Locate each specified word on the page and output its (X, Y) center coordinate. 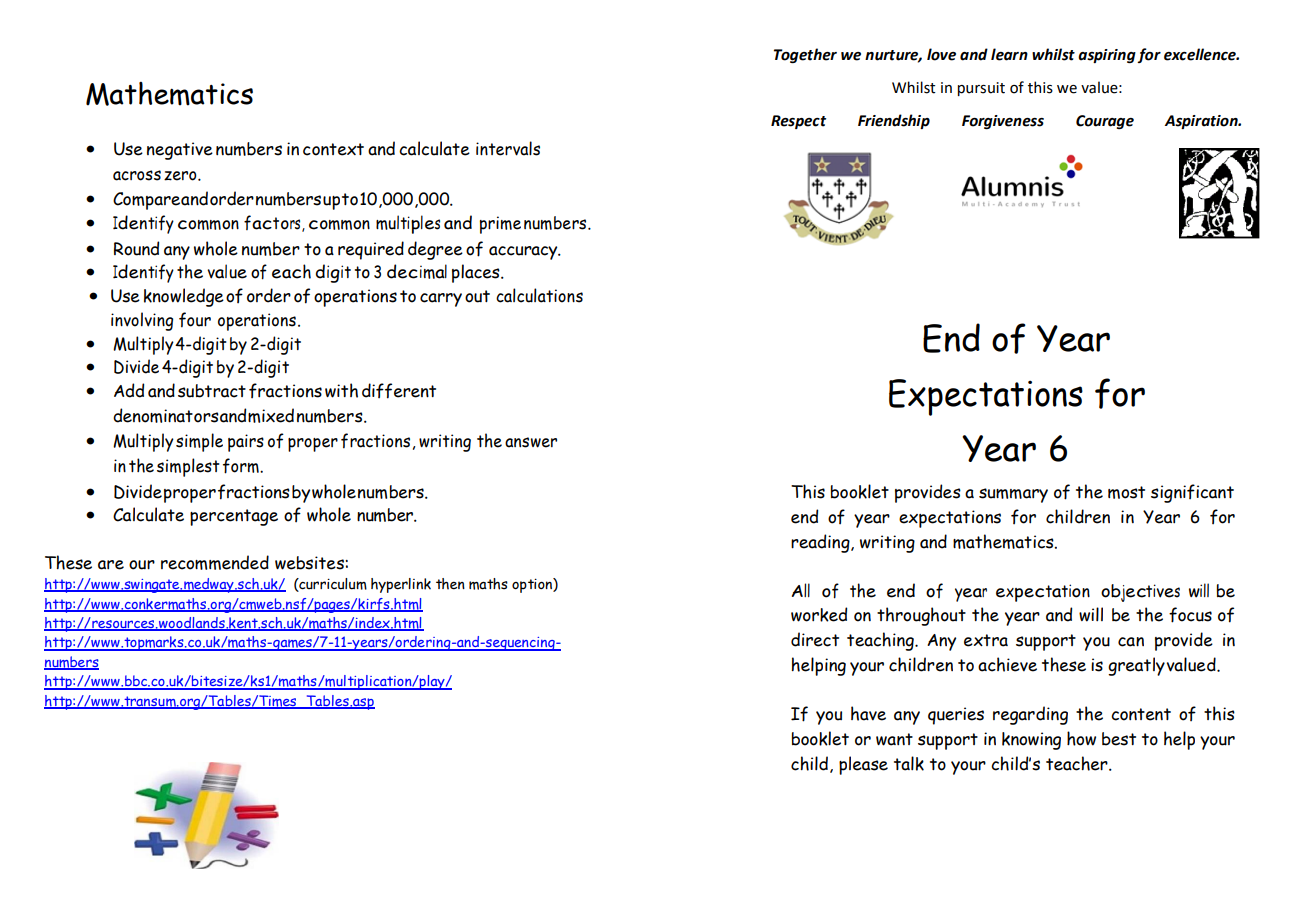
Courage (1105, 122)
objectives (1140, 593)
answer (531, 442)
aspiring (1107, 56)
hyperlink (401, 585)
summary (1013, 495)
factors (273, 223)
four (195, 320)
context (333, 149)
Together (805, 55)
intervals (508, 148)
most (1126, 492)
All (801, 590)
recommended (215, 562)
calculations (539, 295)
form (242, 466)
